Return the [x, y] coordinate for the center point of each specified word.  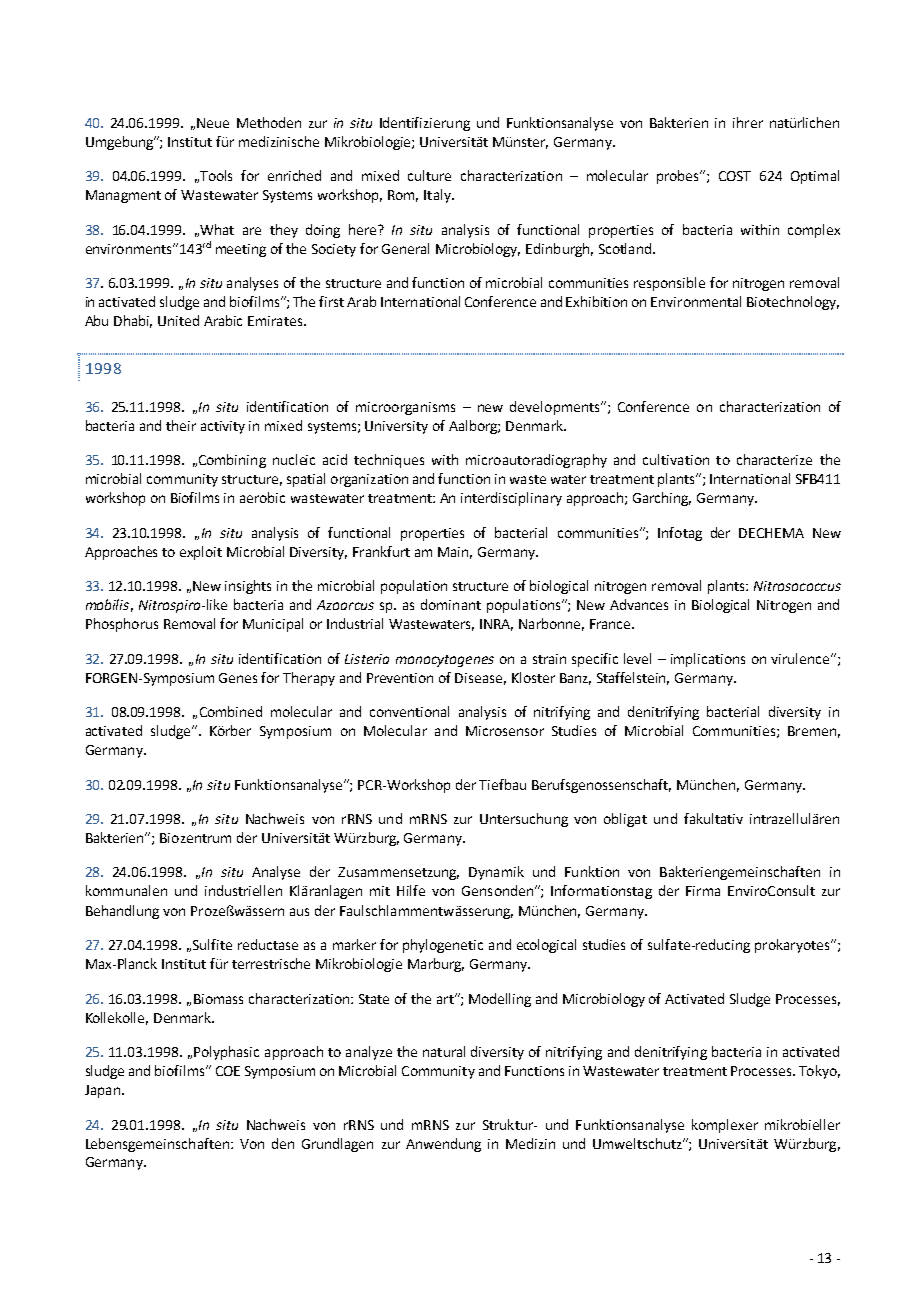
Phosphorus [122, 625]
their [181, 425]
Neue [213, 123]
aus [299, 912]
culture [429, 175]
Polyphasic [226, 1053]
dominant [451, 604]
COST [735, 176]
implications [708, 660]
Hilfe [411, 890]
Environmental [696, 301]
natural [444, 1051]
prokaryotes [793, 946]
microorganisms [405, 408]
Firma [703, 891]
